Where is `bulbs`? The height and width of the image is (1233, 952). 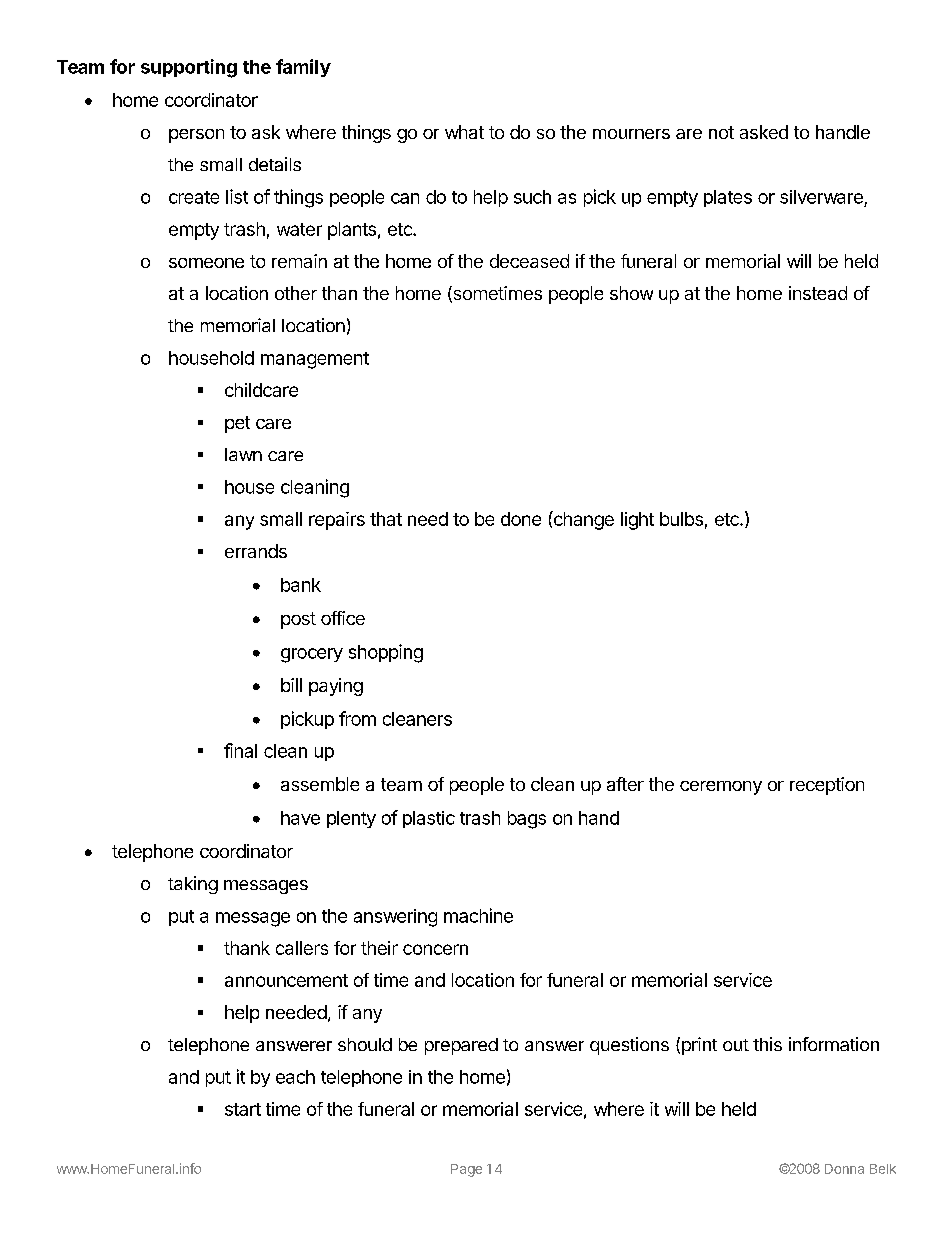 bulbs is located at coordinates (681, 519).
